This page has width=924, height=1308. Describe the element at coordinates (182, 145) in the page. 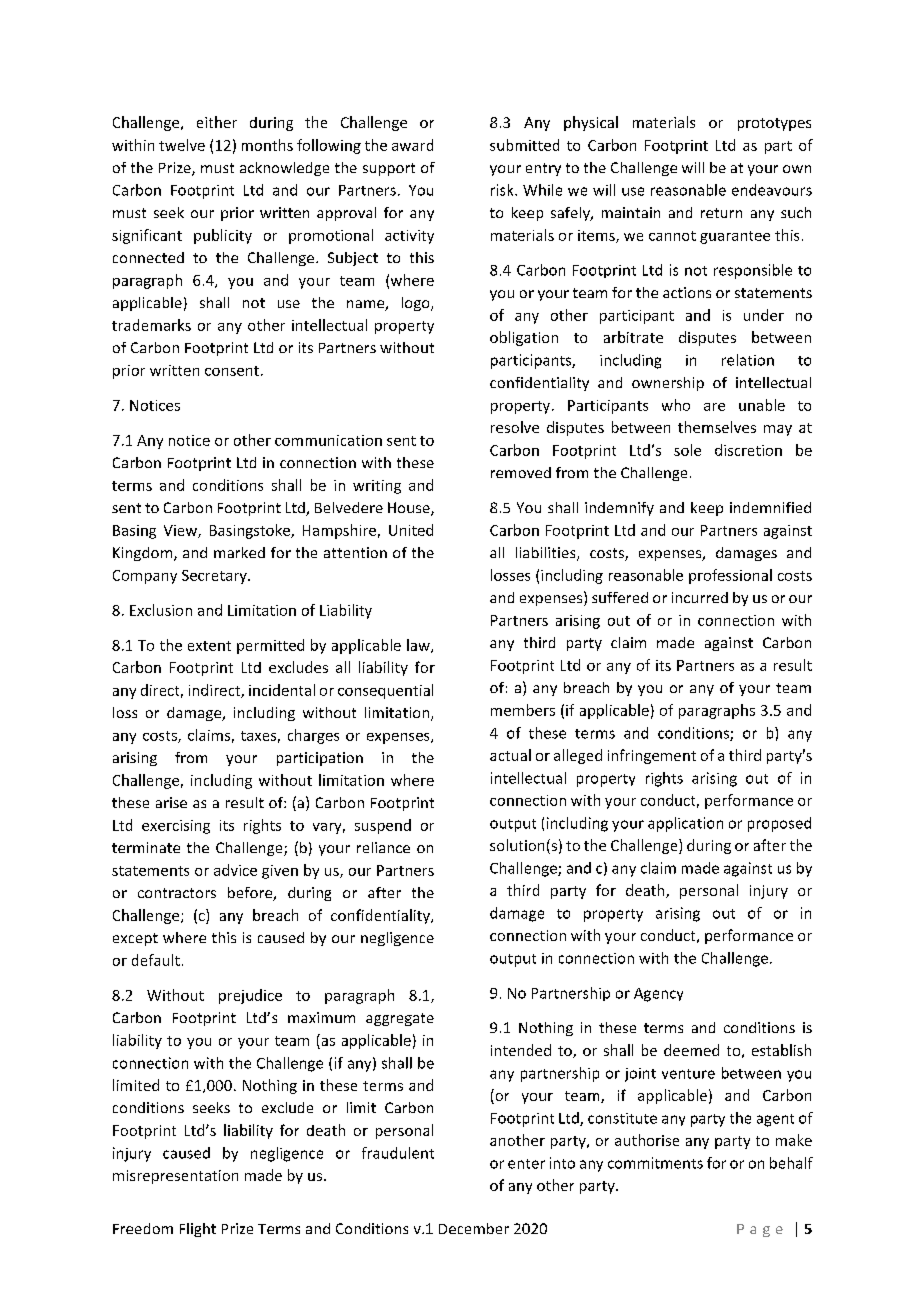

I see `twelve` at that location.
